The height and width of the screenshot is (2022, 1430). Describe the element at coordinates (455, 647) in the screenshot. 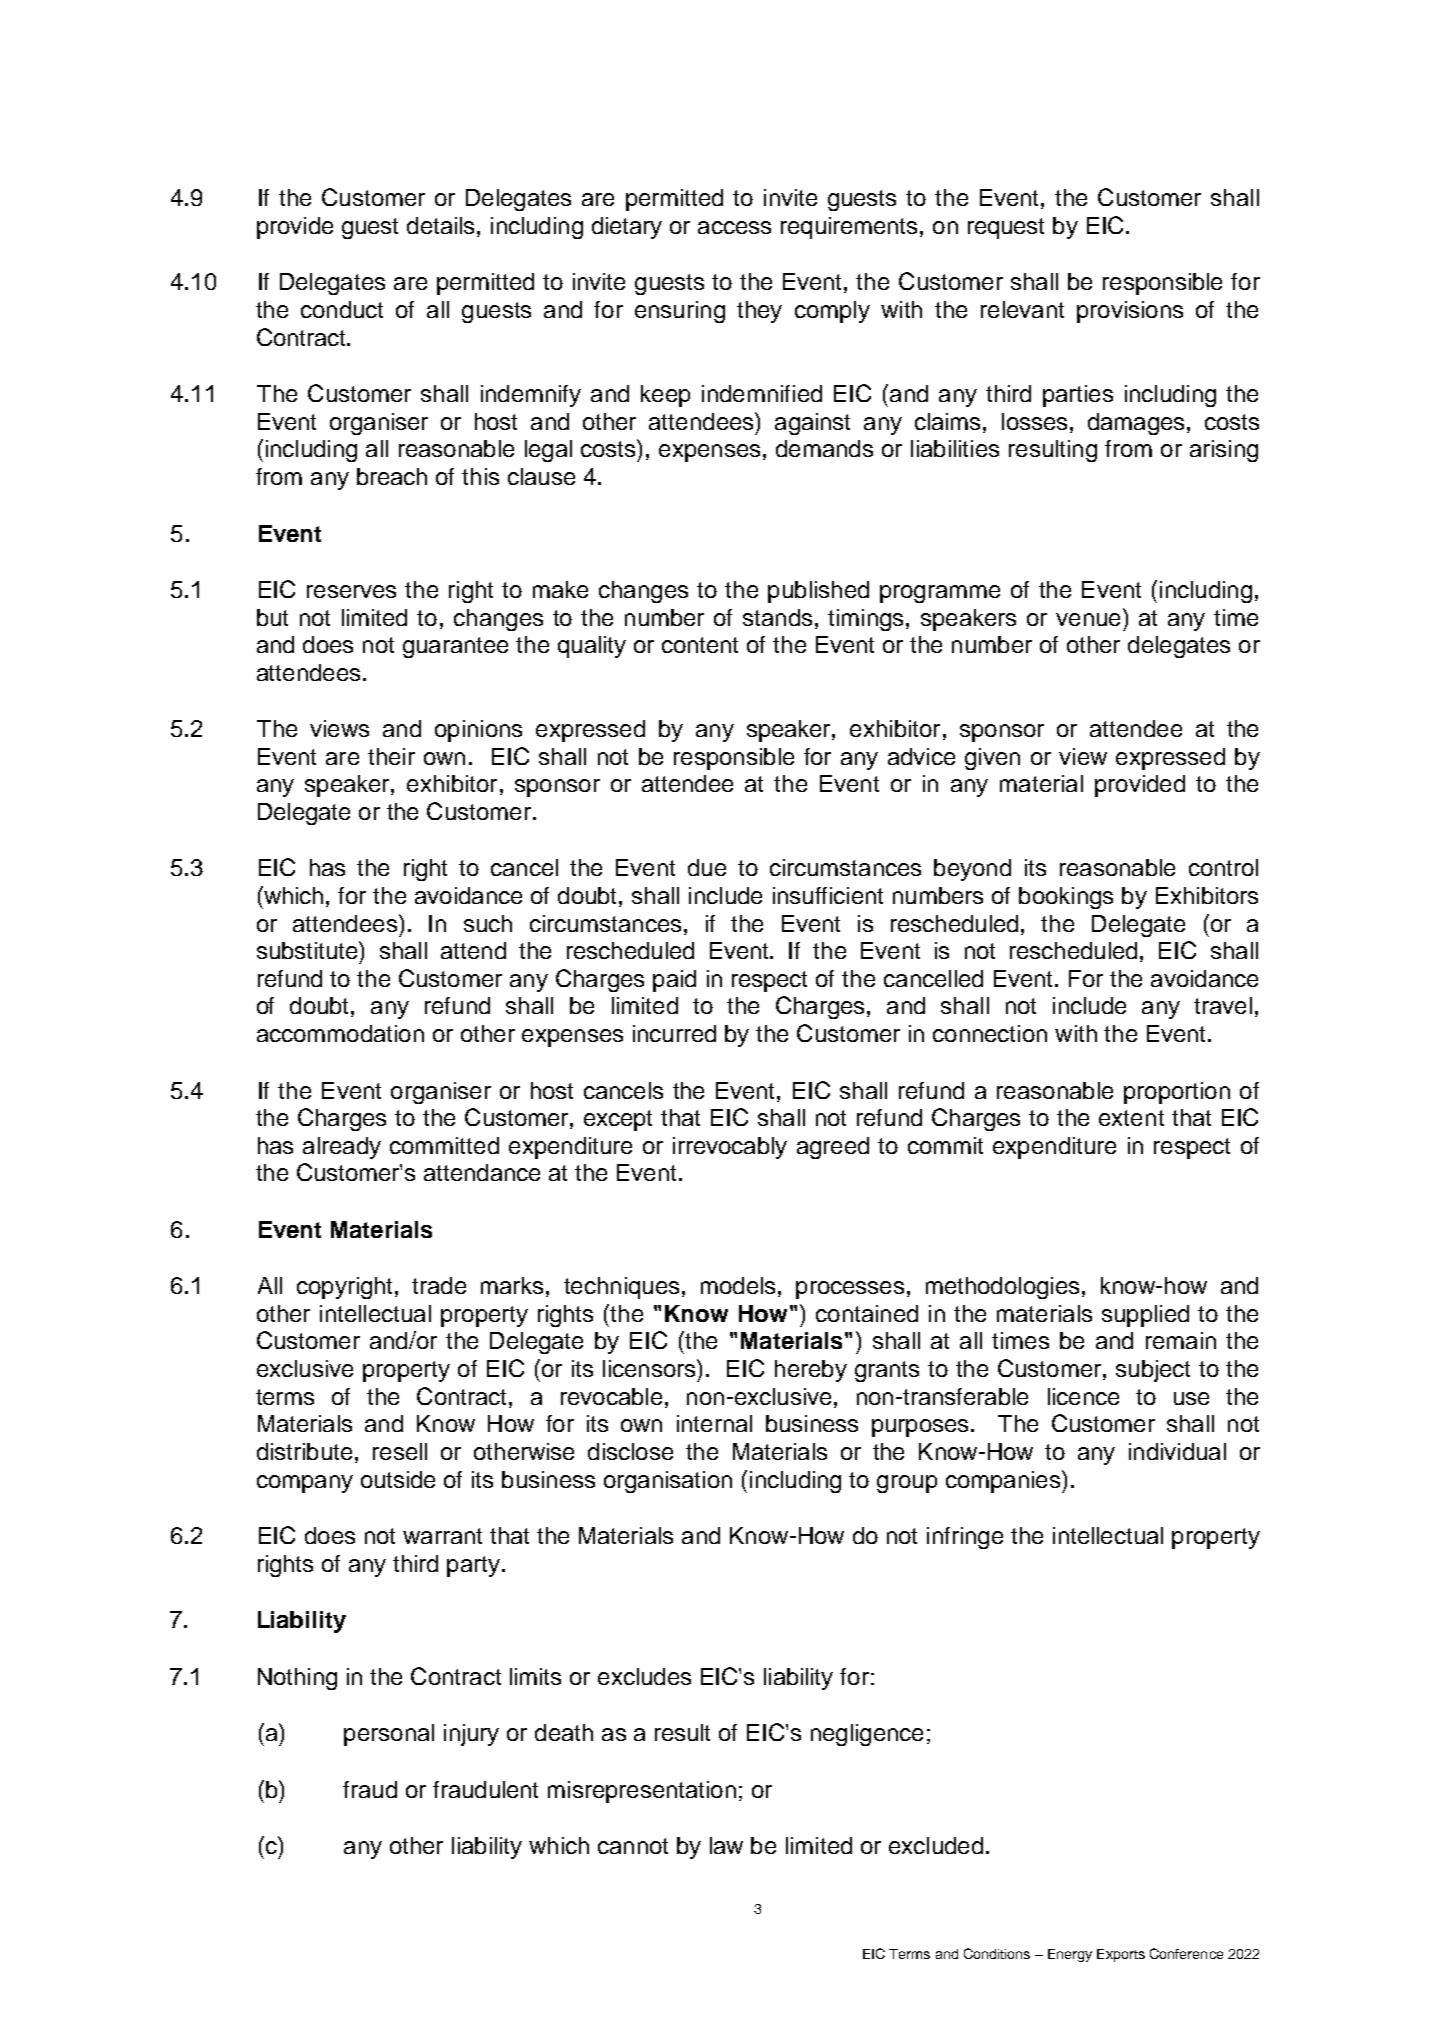

I see `guarantee` at that location.
